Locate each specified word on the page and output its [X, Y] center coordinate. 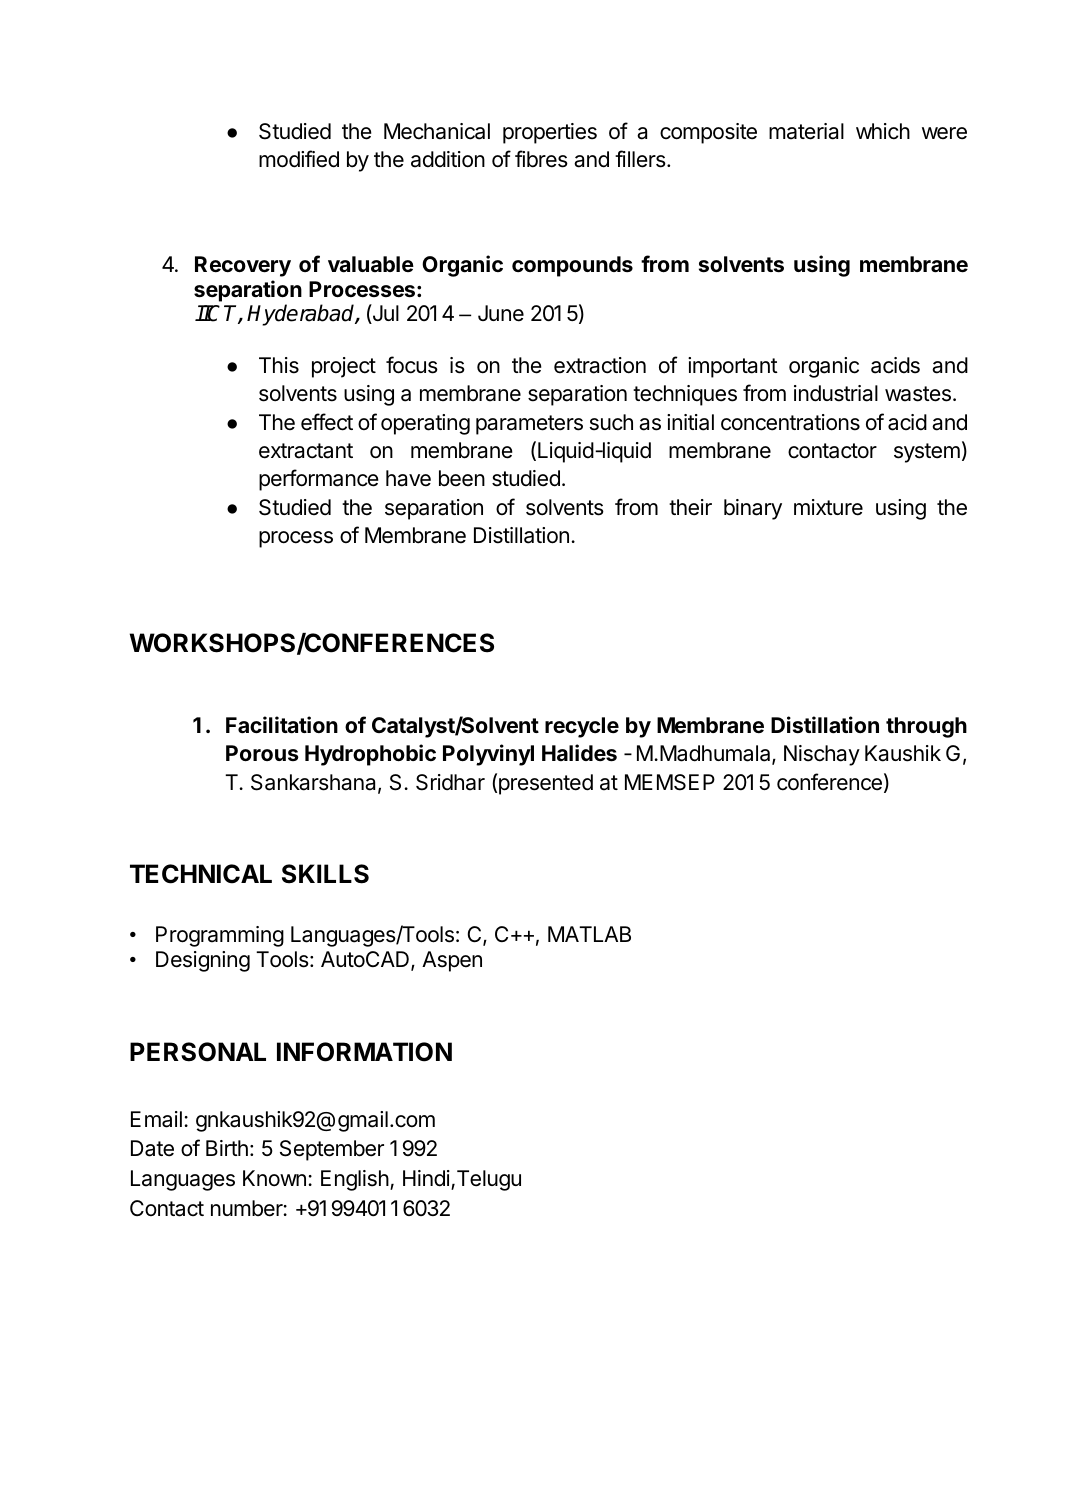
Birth [227, 1148]
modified [299, 159]
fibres [541, 159]
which [883, 131]
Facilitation [282, 725]
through [926, 727]
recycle [582, 727]
